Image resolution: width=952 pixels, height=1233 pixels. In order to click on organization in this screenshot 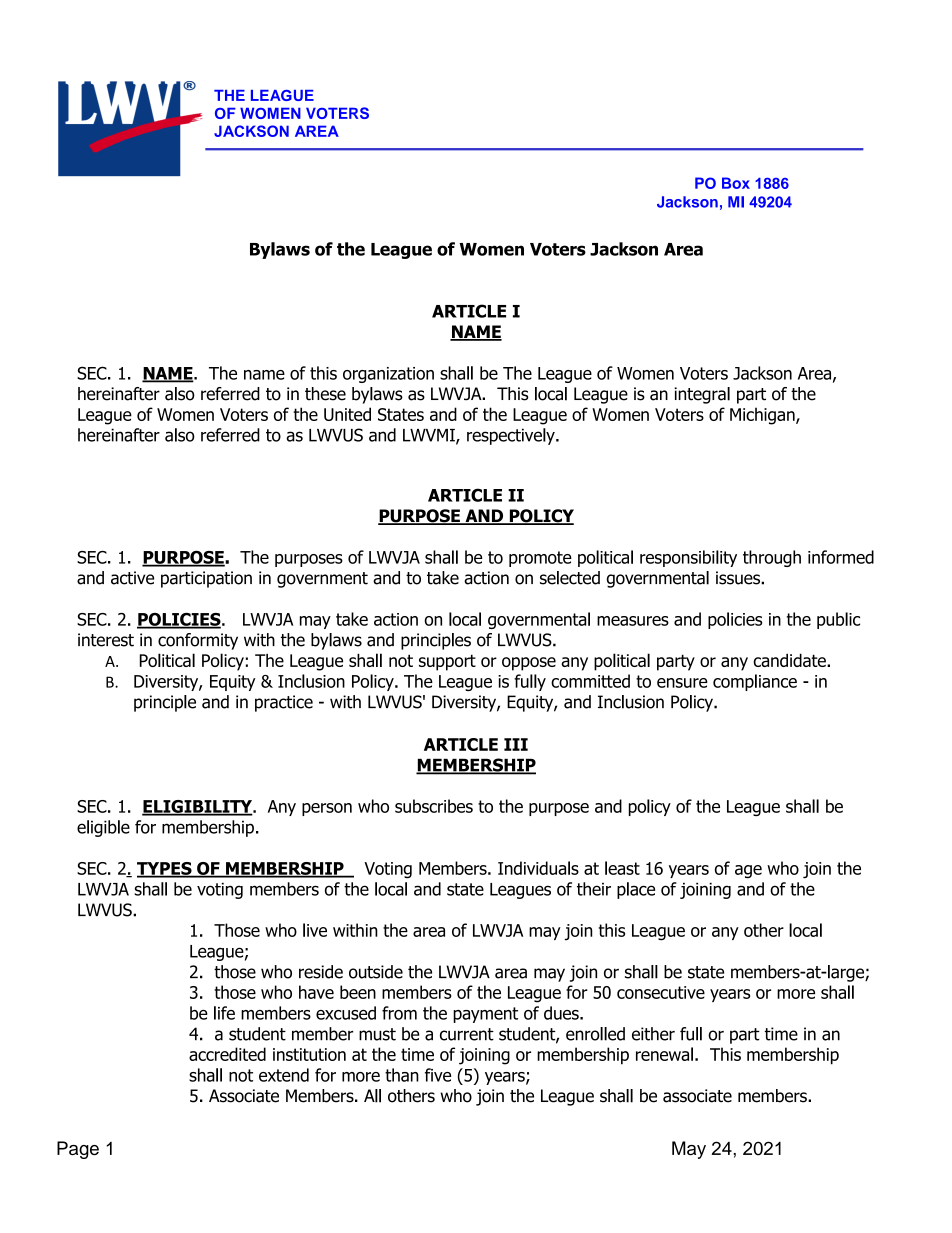, I will do `click(388, 375)`.
